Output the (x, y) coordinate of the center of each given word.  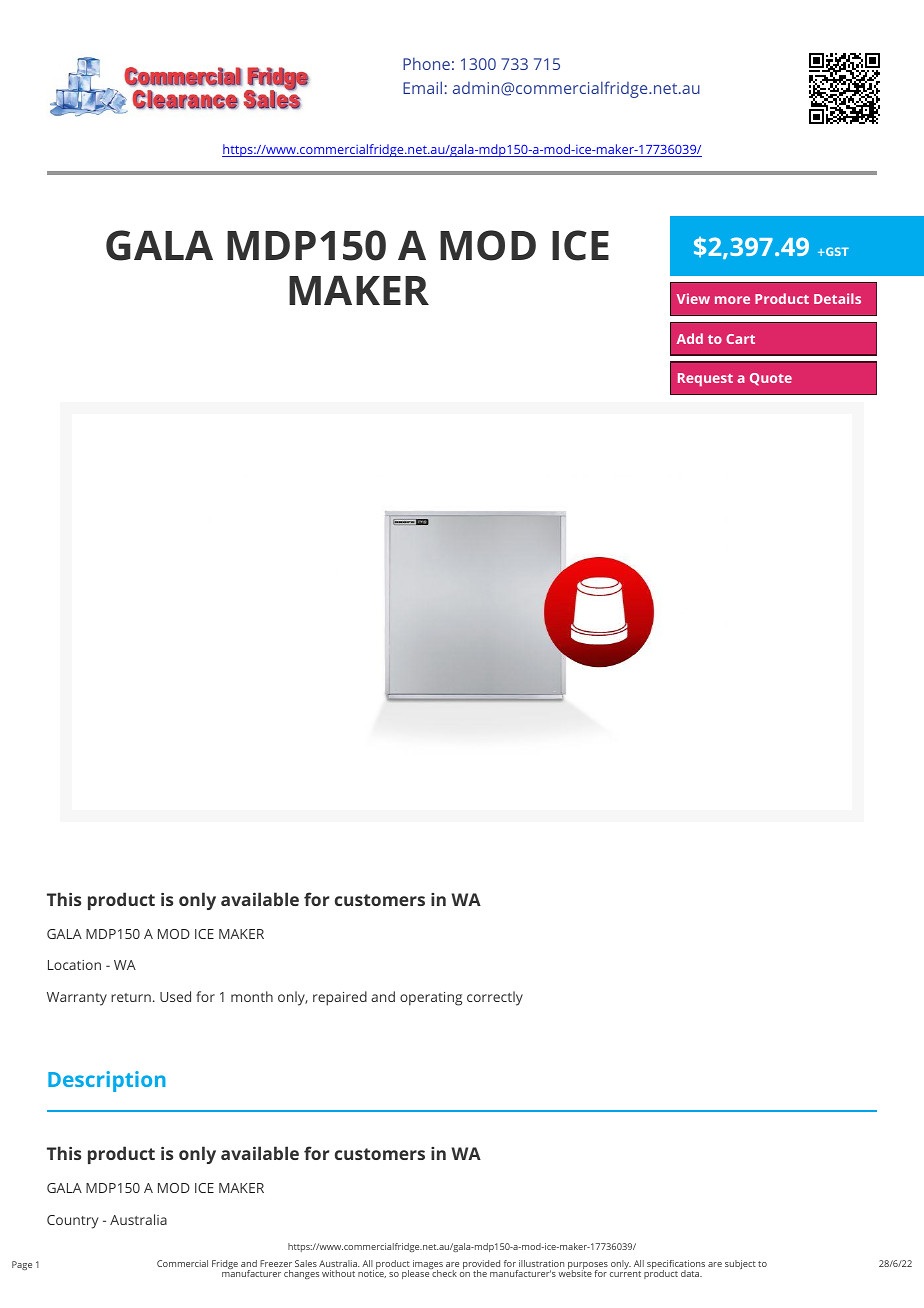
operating (431, 999)
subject (740, 1264)
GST (836, 251)
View (693, 298)
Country (72, 1222)
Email (422, 87)
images (428, 1266)
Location (74, 965)
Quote (771, 379)
